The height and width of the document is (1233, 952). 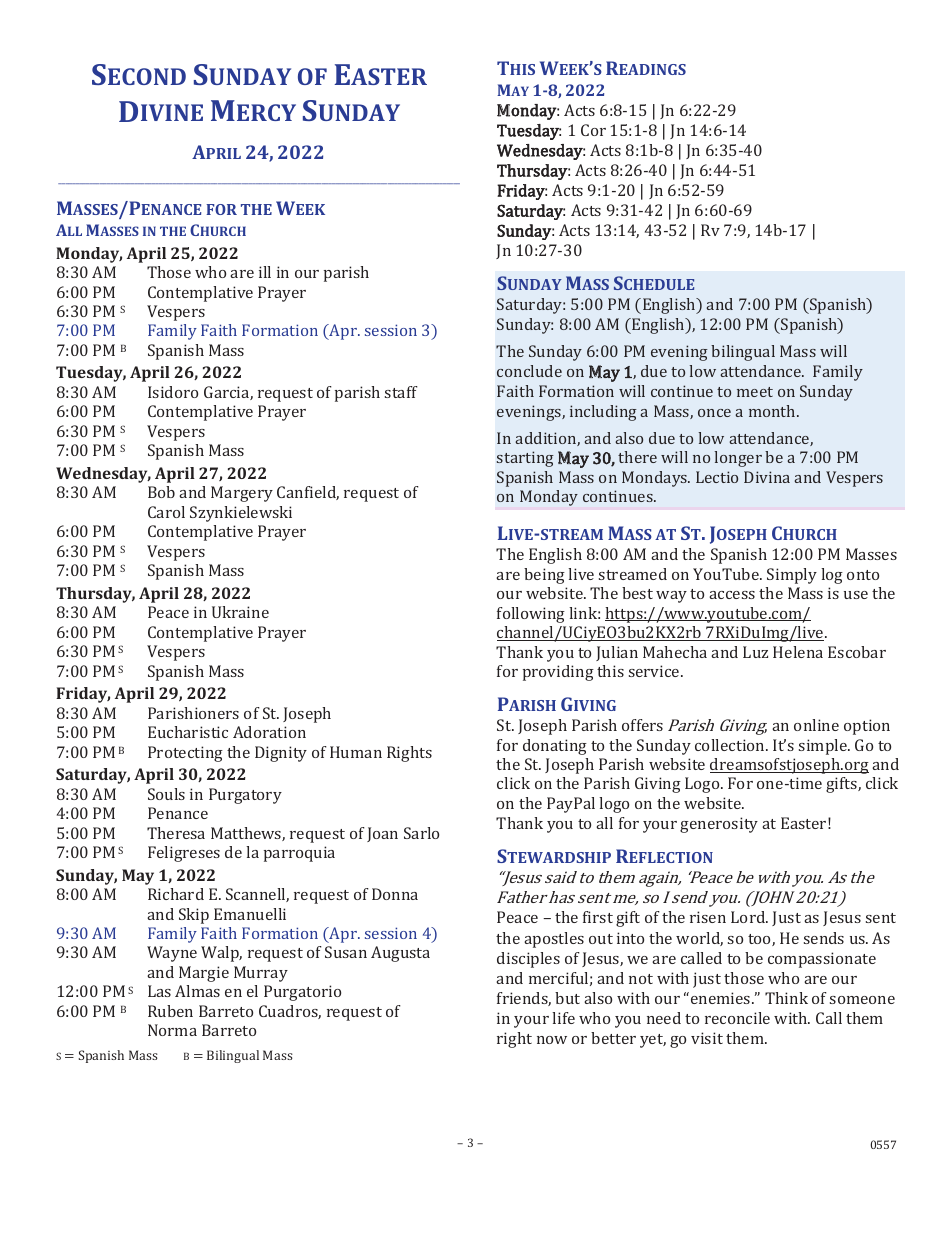 What do you see at coordinates (197, 991) in the document?
I see `Almas` at bounding box center [197, 991].
